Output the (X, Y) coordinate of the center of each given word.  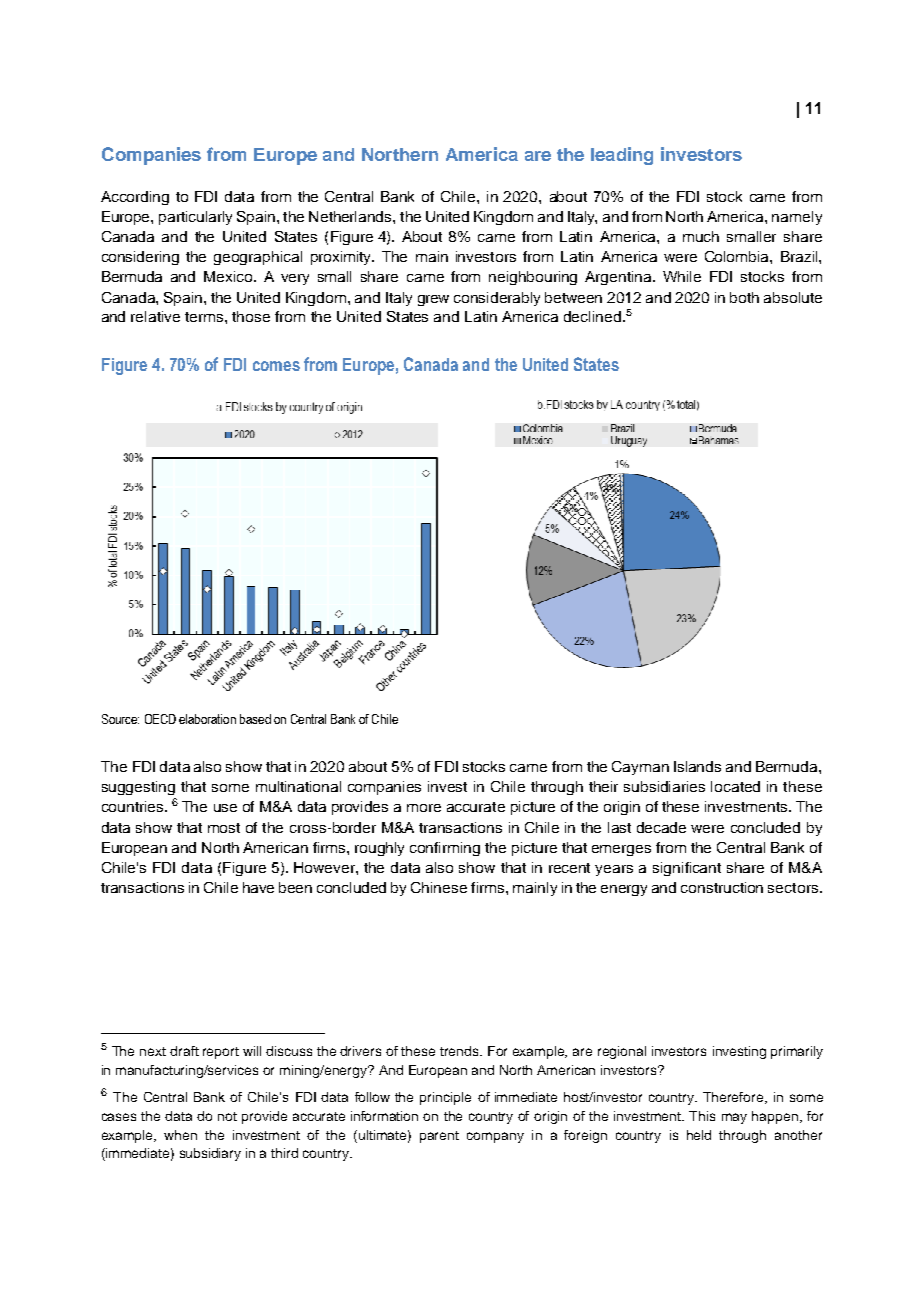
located (735, 786)
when (180, 1135)
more (424, 808)
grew (433, 300)
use (225, 808)
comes (276, 366)
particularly (195, 218)
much (701, 236)
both (744, 297)
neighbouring (533, 278)
